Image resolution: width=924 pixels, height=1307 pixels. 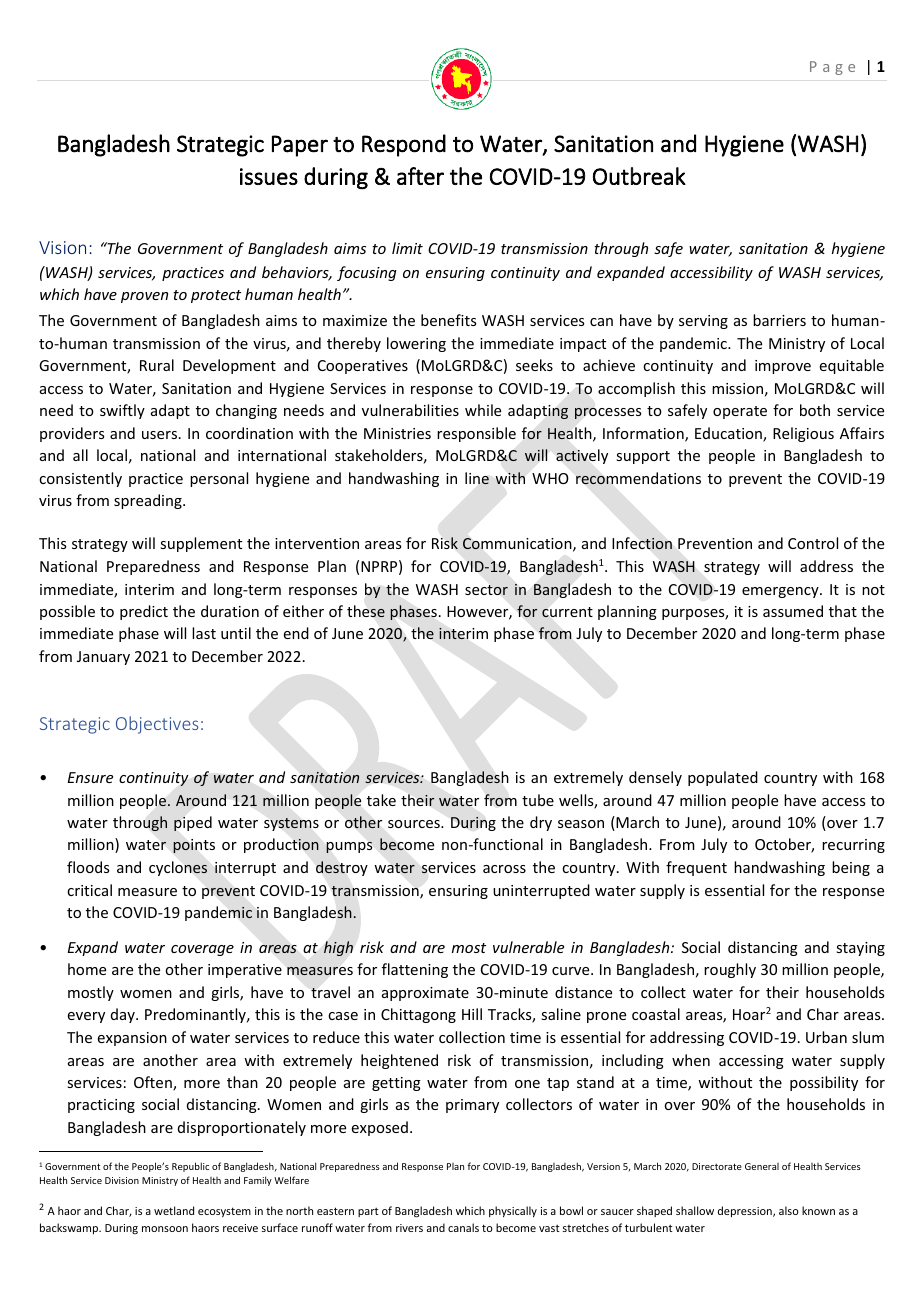 What do you see at coordinates (269, 176) in the image?
I see `issues` at bounding box center [269, 176].
